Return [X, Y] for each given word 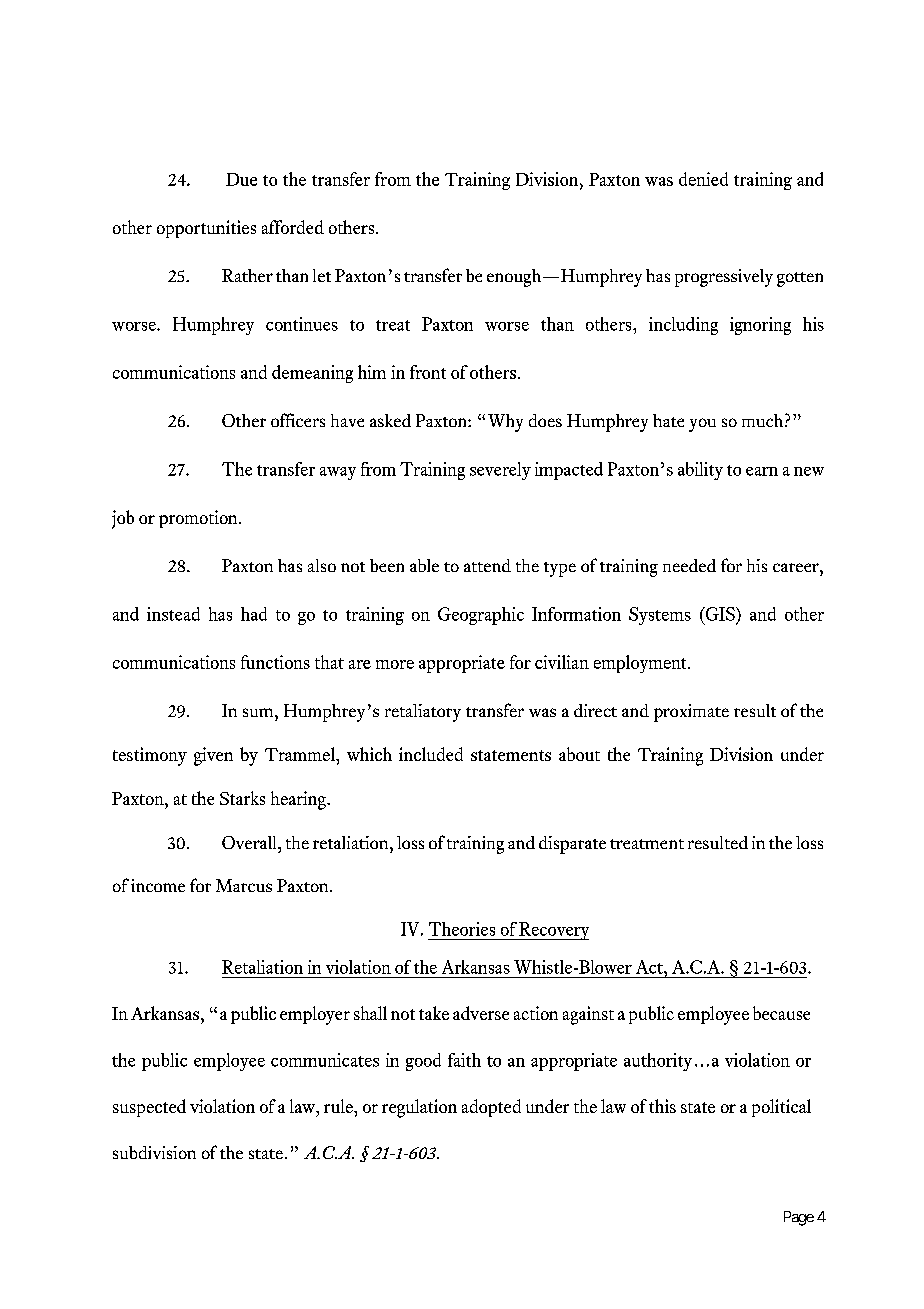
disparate [572, 845]
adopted [491, 1108]
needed [689, 565]
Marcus [244, 885]
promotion [199, 519]
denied [703, 179]
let [322, 275]
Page [799, 1218]
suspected [149, 1108]
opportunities [206, 229]
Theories [462, 929]
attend [487, 565]
